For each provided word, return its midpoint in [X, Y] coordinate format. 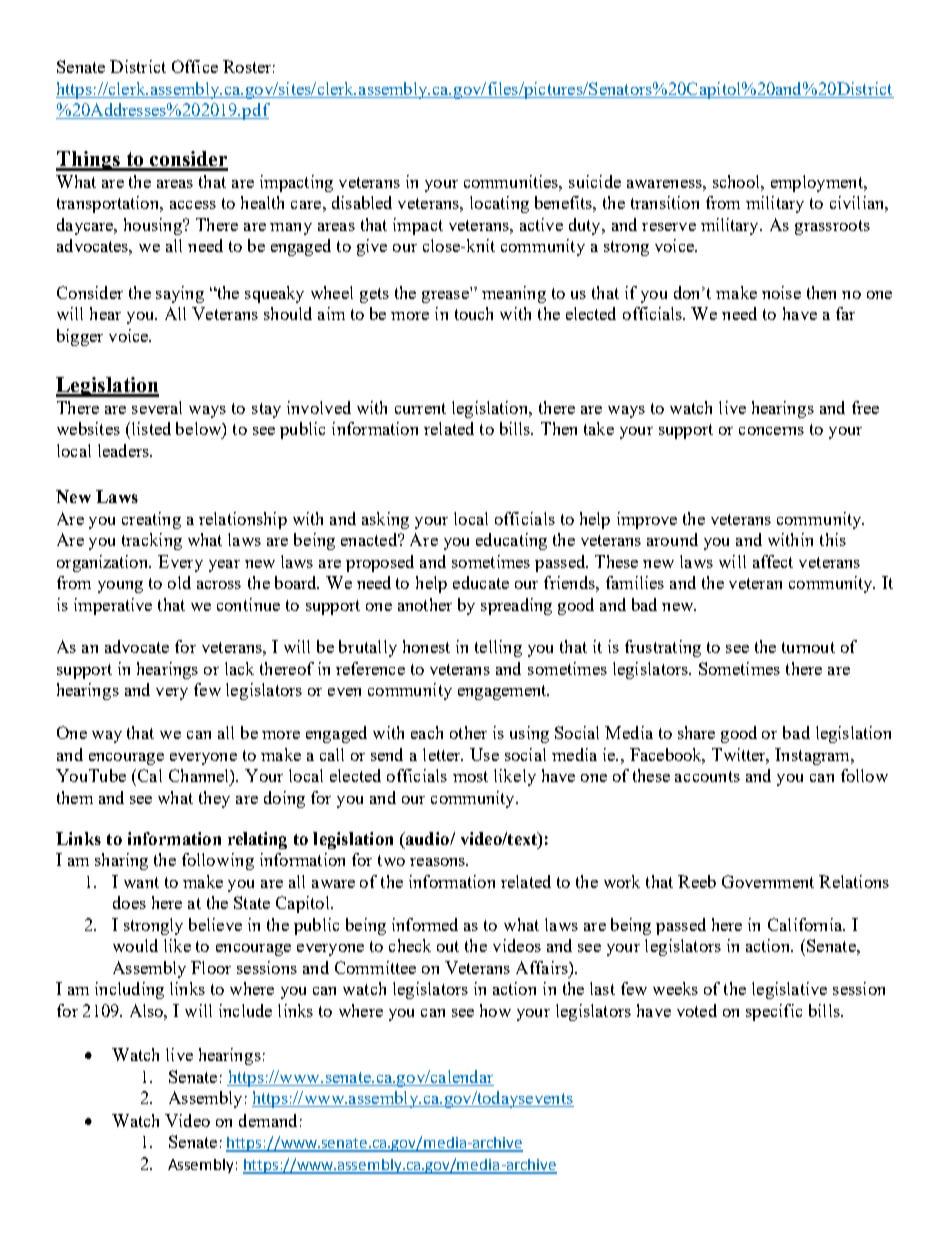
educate [481, 582]
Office [195, 66]
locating [499, 204]
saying [180, 294]
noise [781, 292]
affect [773, 561]
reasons [439, 862]
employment [818, 183]
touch [474, 313]
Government [768, 881]
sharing [121, 861]
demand [268, 1120]
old [179, 582]
